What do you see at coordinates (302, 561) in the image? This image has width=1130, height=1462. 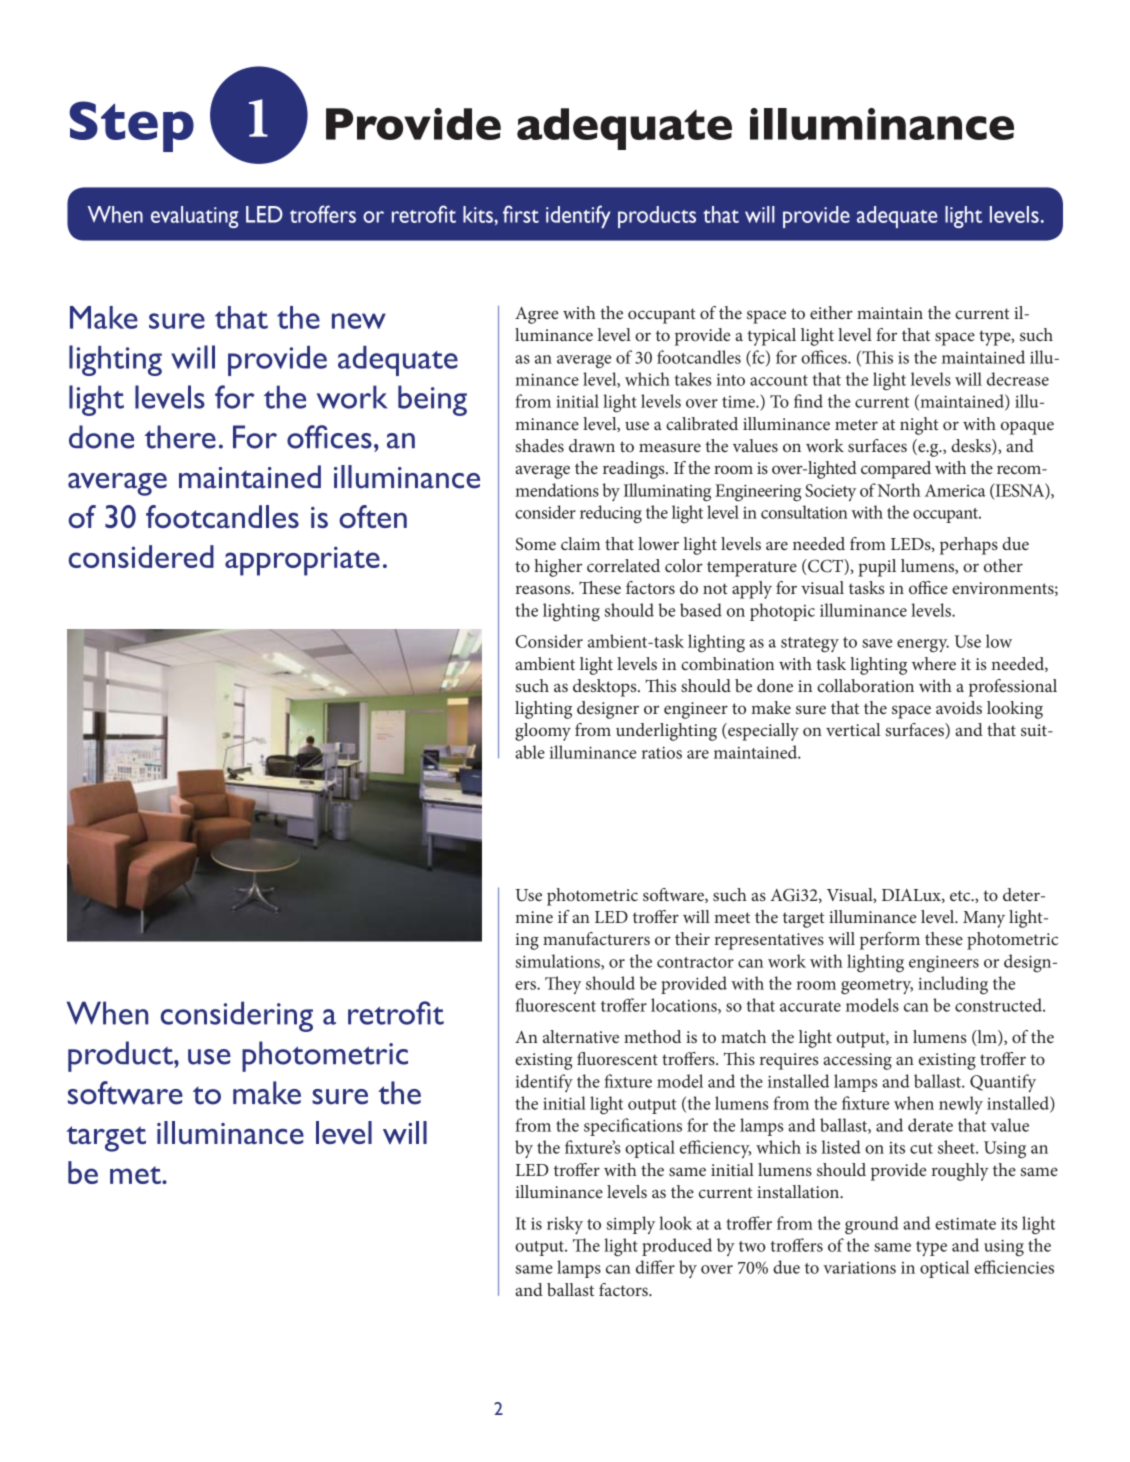 I see `appropriate` at bounding box center [302, 561].
